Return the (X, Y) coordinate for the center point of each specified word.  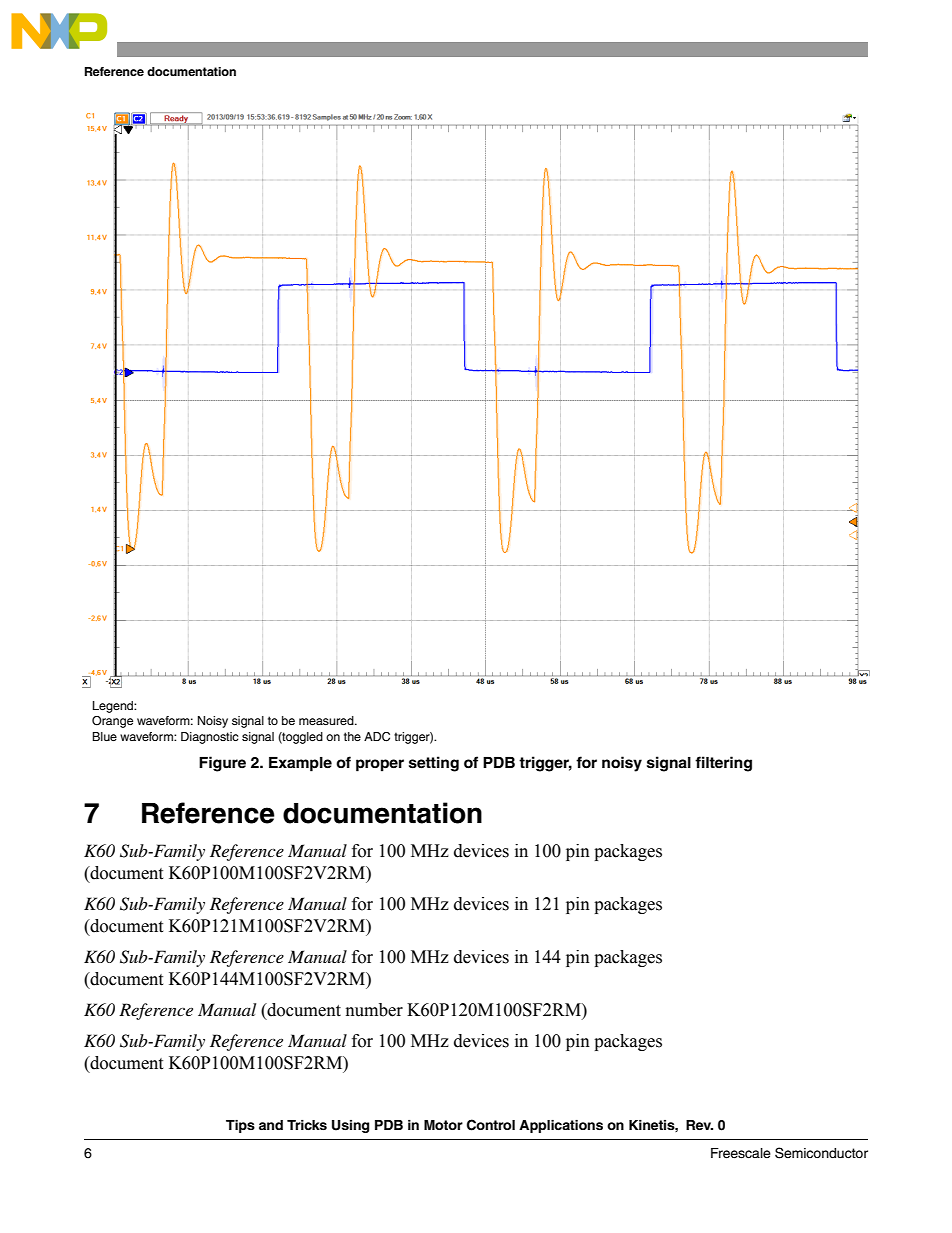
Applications (561, 1126)
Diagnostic (210, 738)
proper (380, 765)
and (271, 1125)
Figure (222, 764)
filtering (723, 764)
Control (491, 1125)
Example (300, 764)
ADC (377, 737)
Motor (443, 1125)
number (374, 1010)
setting (434, 764)
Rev (699, 1125)
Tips (240, 1126)
